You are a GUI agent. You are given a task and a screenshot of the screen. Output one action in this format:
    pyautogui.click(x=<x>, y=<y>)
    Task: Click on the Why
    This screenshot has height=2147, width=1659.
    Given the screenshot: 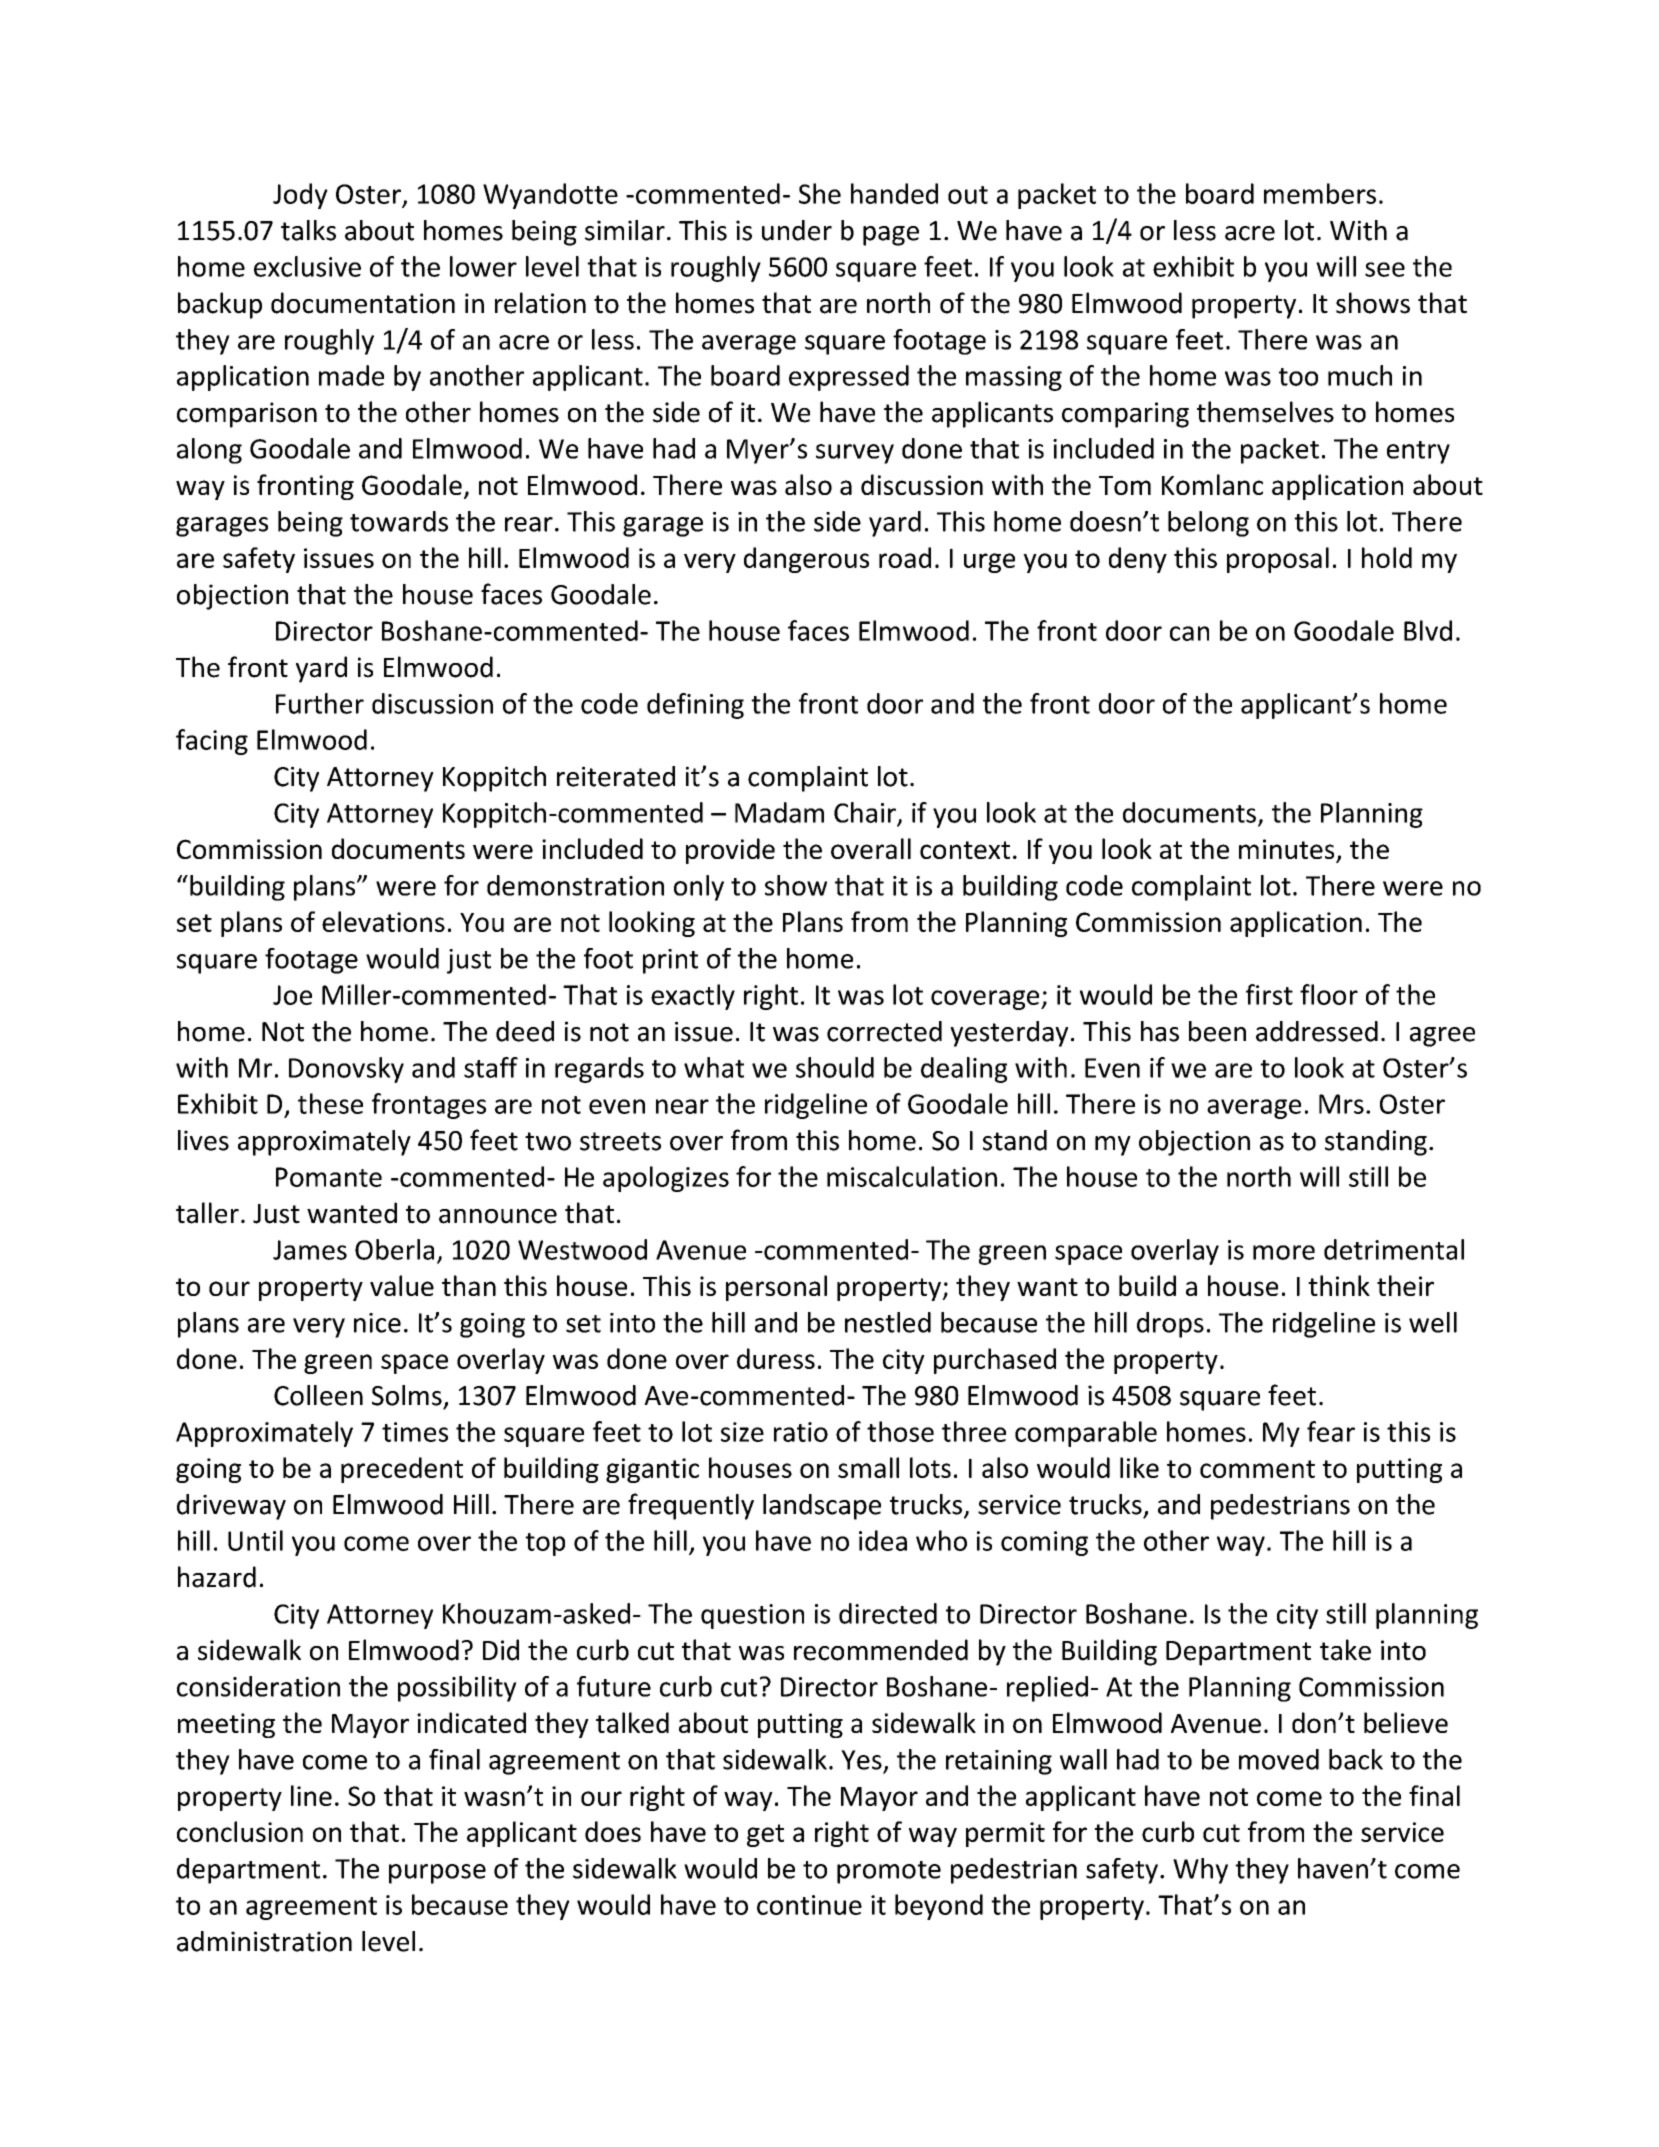 What is the action you would take?
    pyautogui.click(x=1200, y=1871)
